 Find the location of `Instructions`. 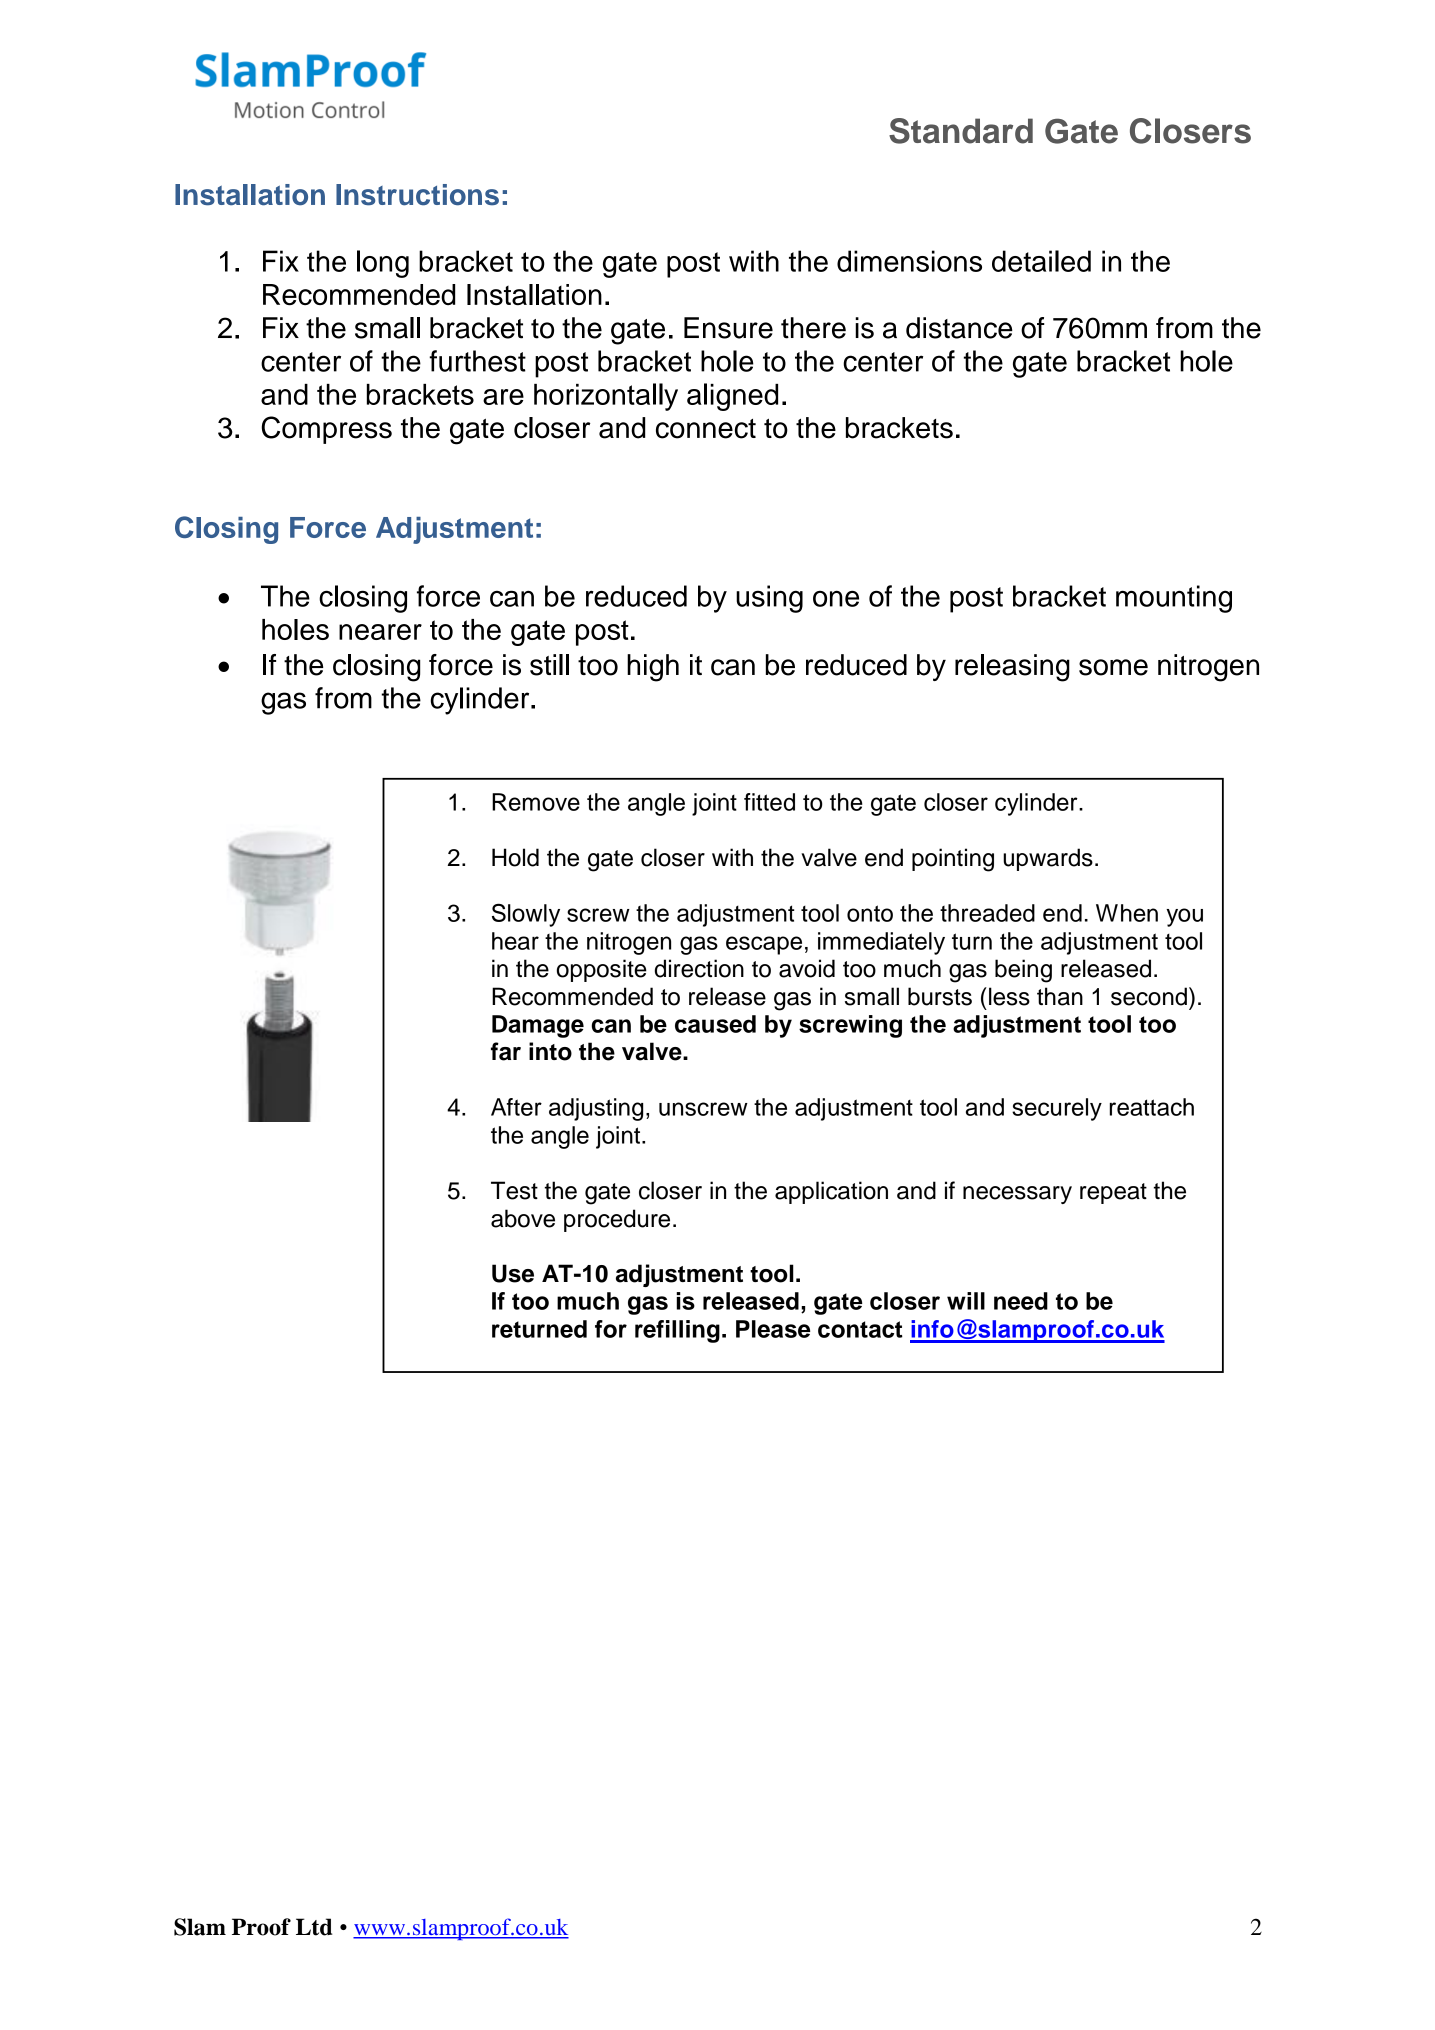

Instructions is located at coordinates (417, 195).
